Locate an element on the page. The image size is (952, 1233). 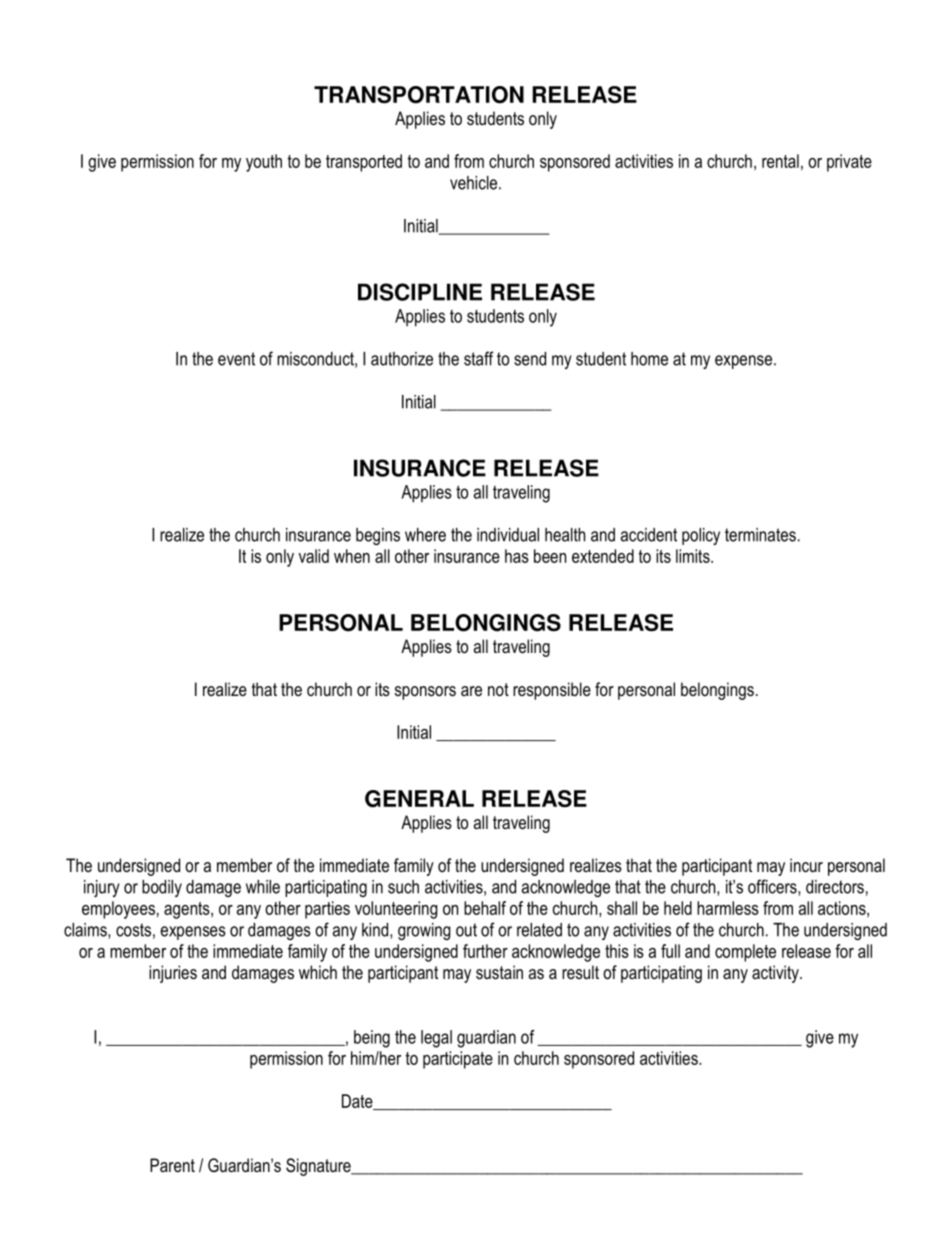
TRANSPORTATION is located at coordinates (419, 95).
